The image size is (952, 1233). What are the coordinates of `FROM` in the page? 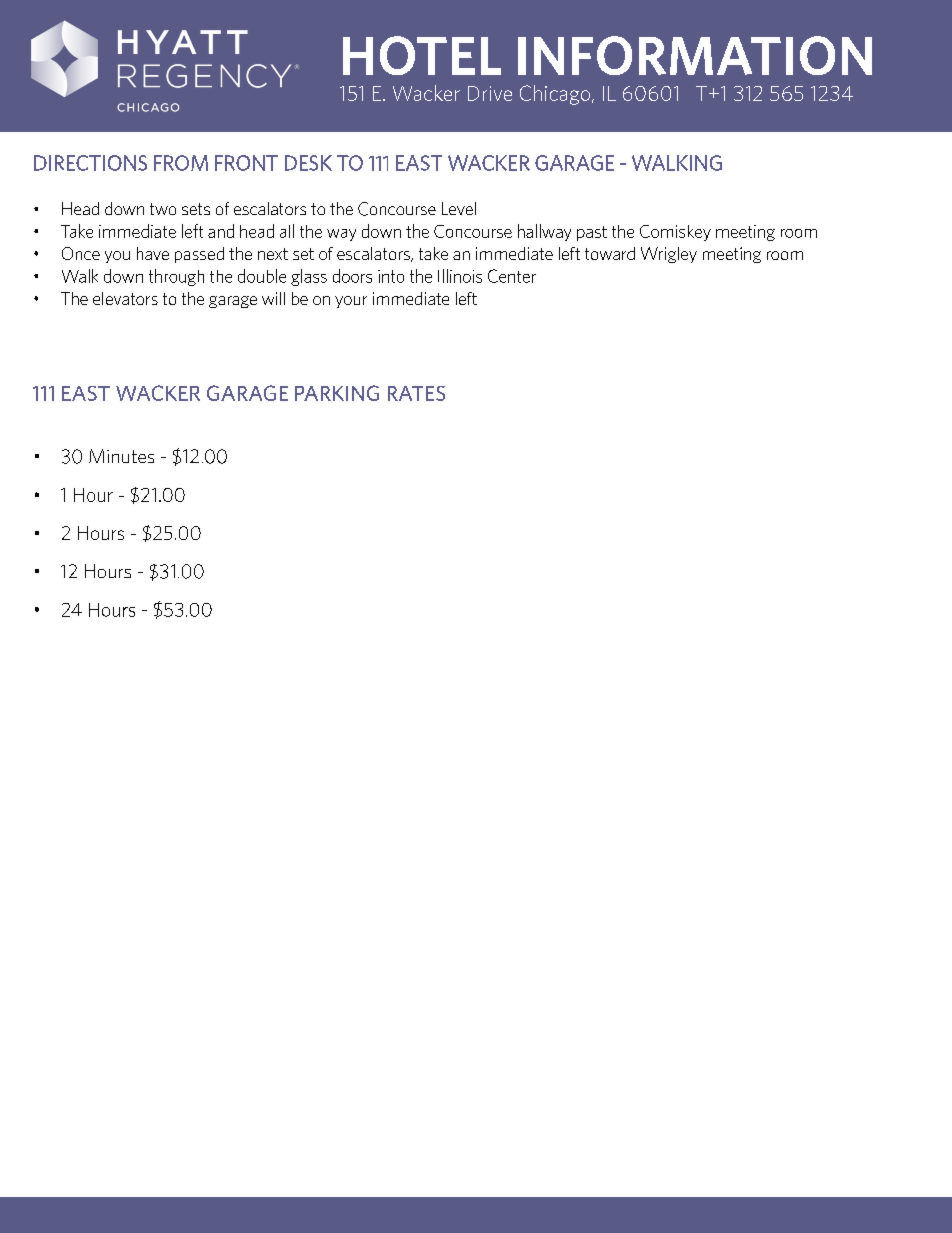 It's located at (181, 163).
